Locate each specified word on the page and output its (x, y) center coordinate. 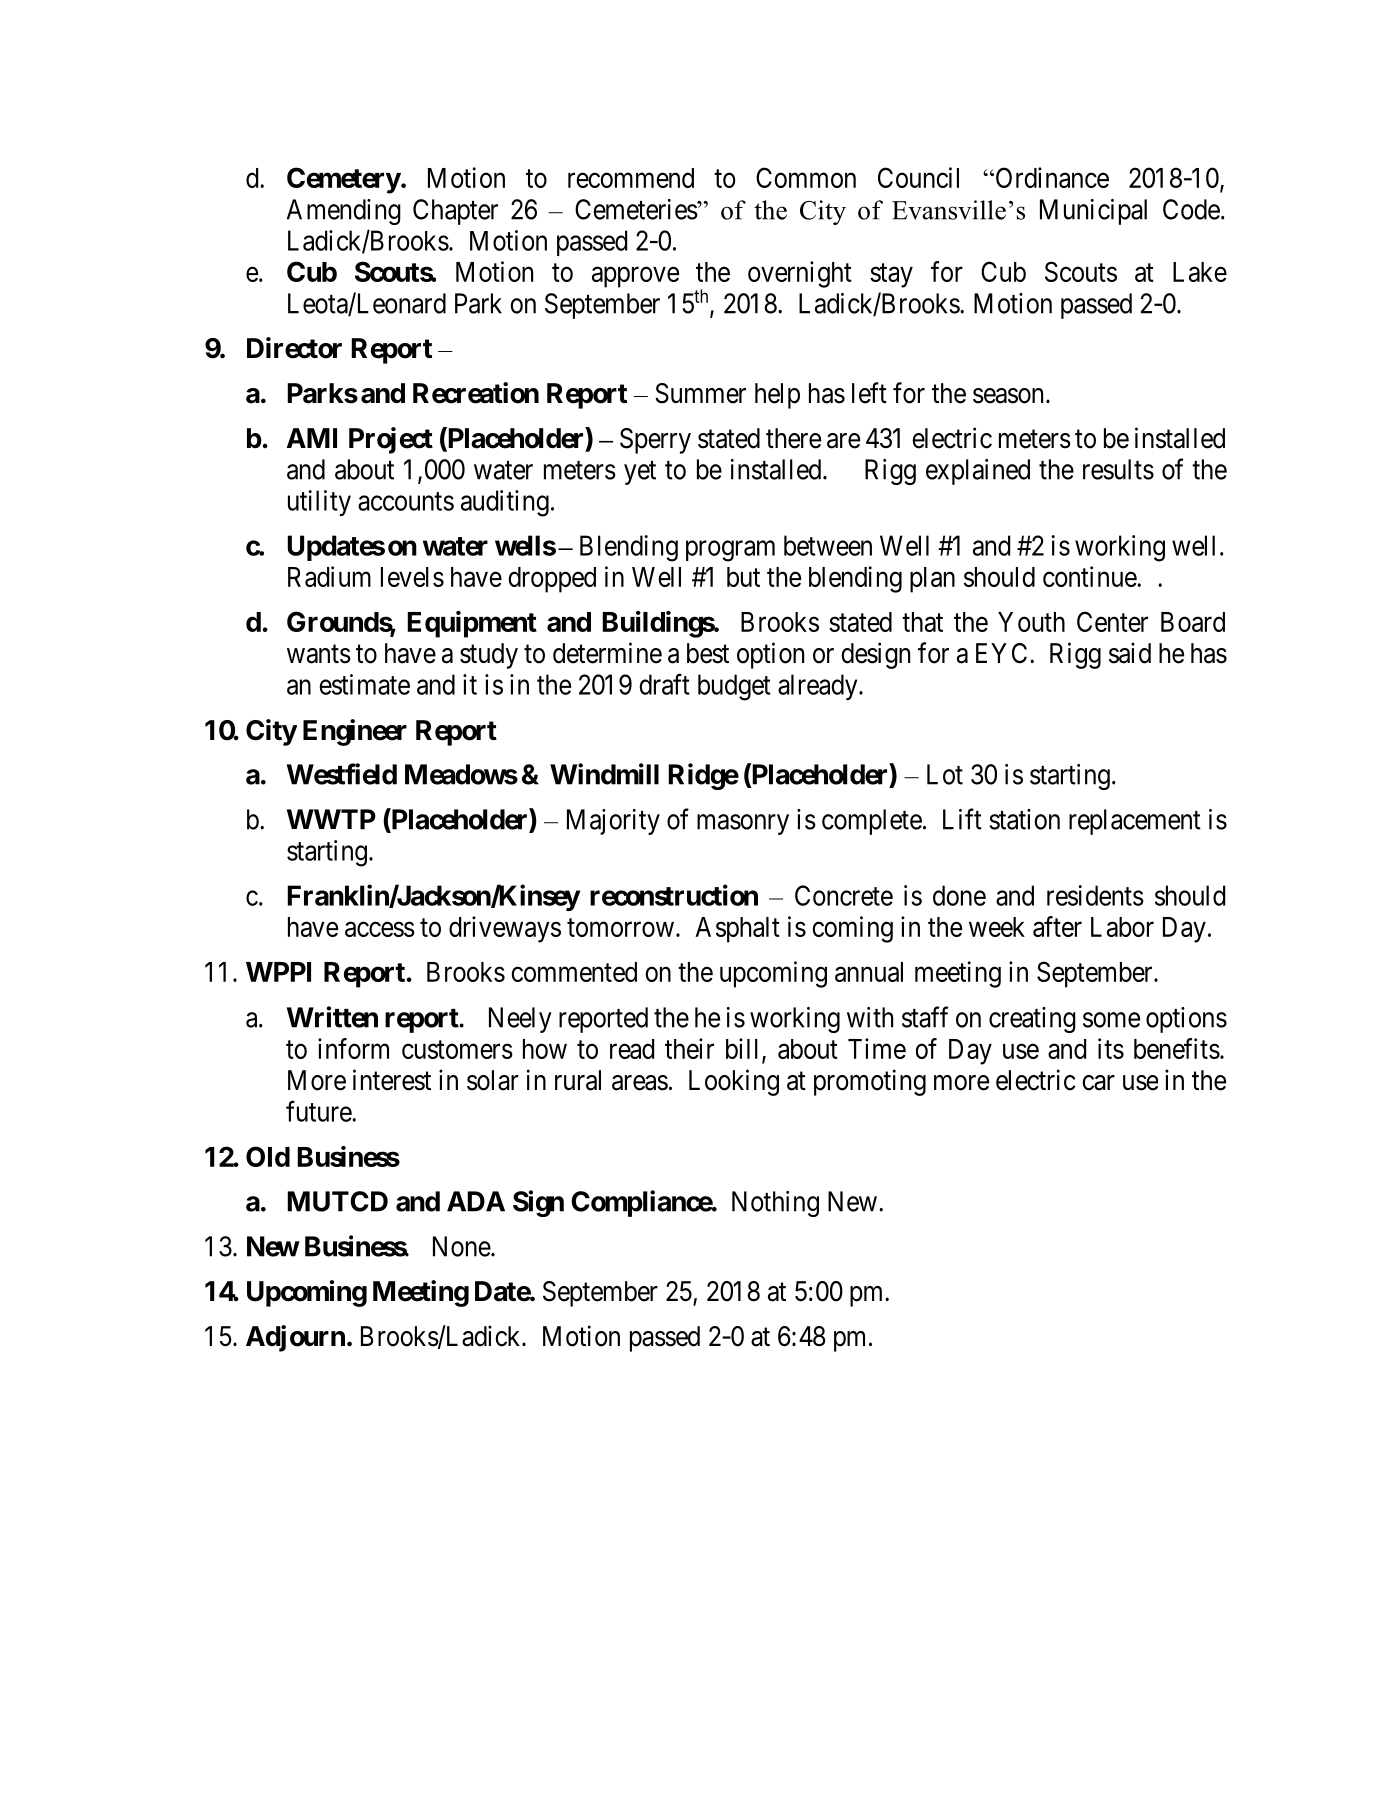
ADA (476, 1201)
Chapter (455, 212)
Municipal (1093, 212)
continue (1090, 576)
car (1098, 1083)
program (730, 551)
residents (1095, 895)
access (380, 929)
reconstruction (674, 895)
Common (806, 177)
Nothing (775, 1204)
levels (412, 577)
